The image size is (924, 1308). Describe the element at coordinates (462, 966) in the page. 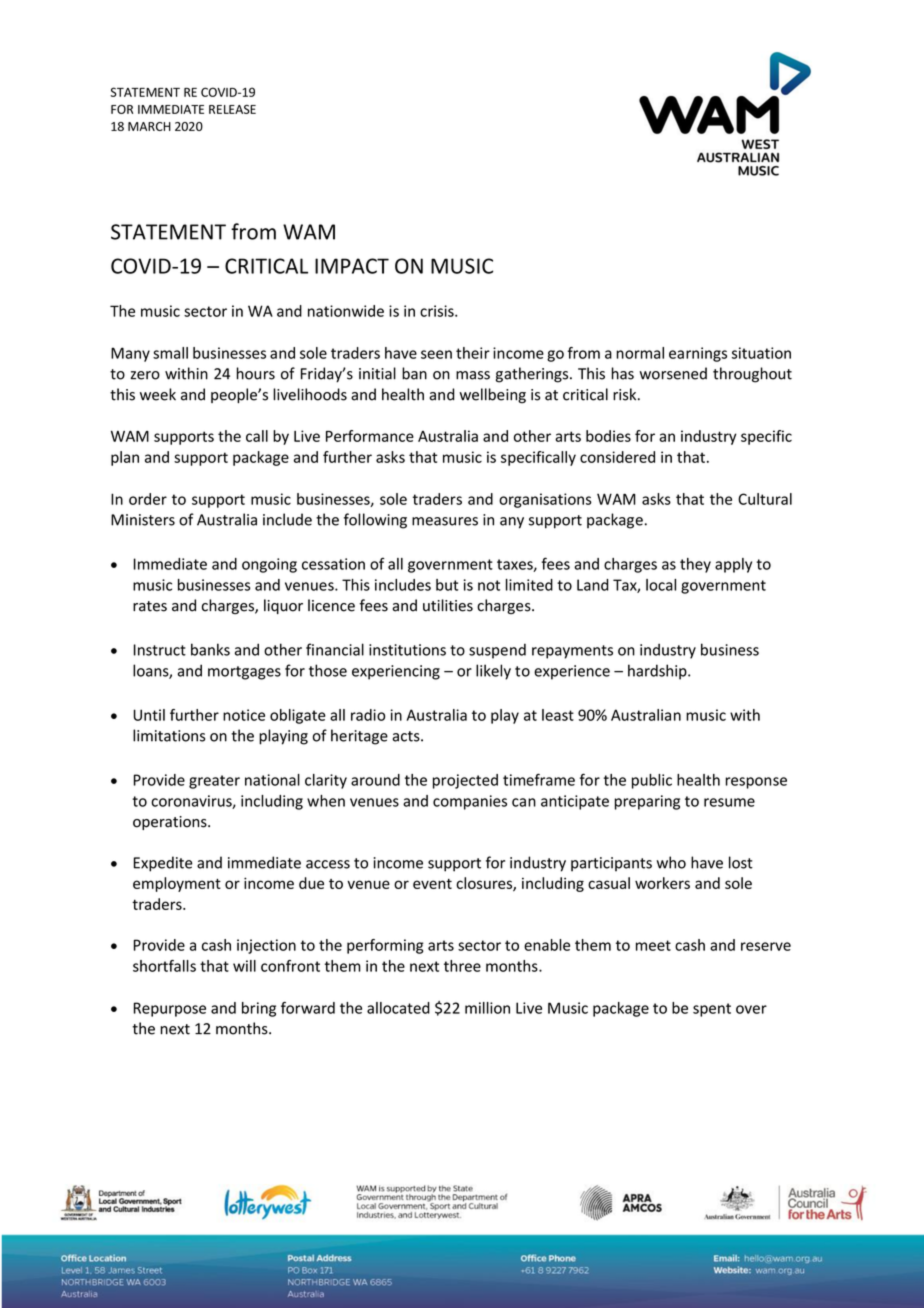

I see `three` at that location.
